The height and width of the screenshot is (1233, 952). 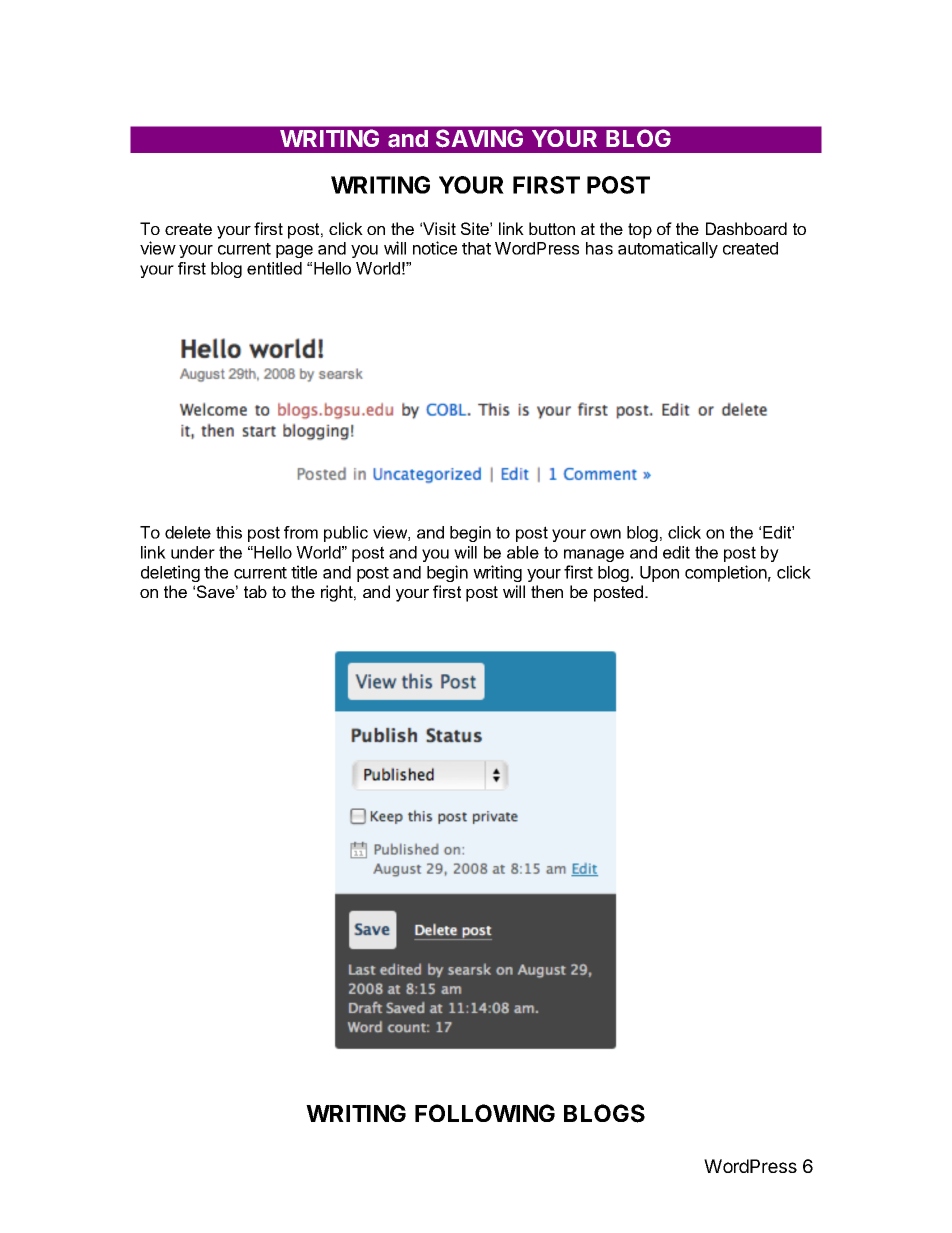 I want to click on manage, so click(x=594, y=555).
